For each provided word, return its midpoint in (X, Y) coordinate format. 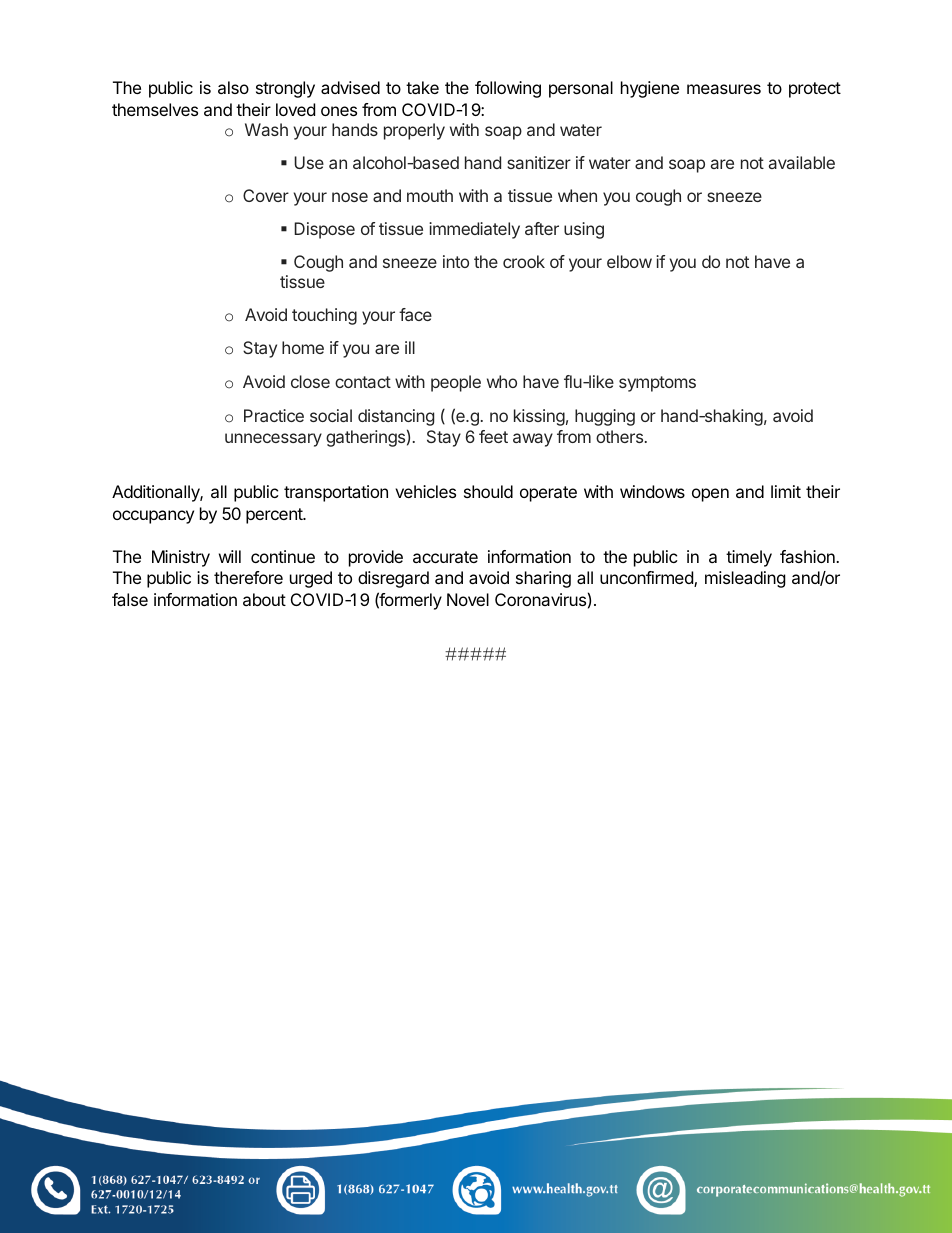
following (508, 89)
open (710, 495)
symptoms (657, 384)
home (303, 347)
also (233, 87)
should (488, 491)
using (584, 230)
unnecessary (273, 440)
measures (724, 89)
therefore (248, 577)
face (415, 314)
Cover (266, 195)
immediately (474, 230)
